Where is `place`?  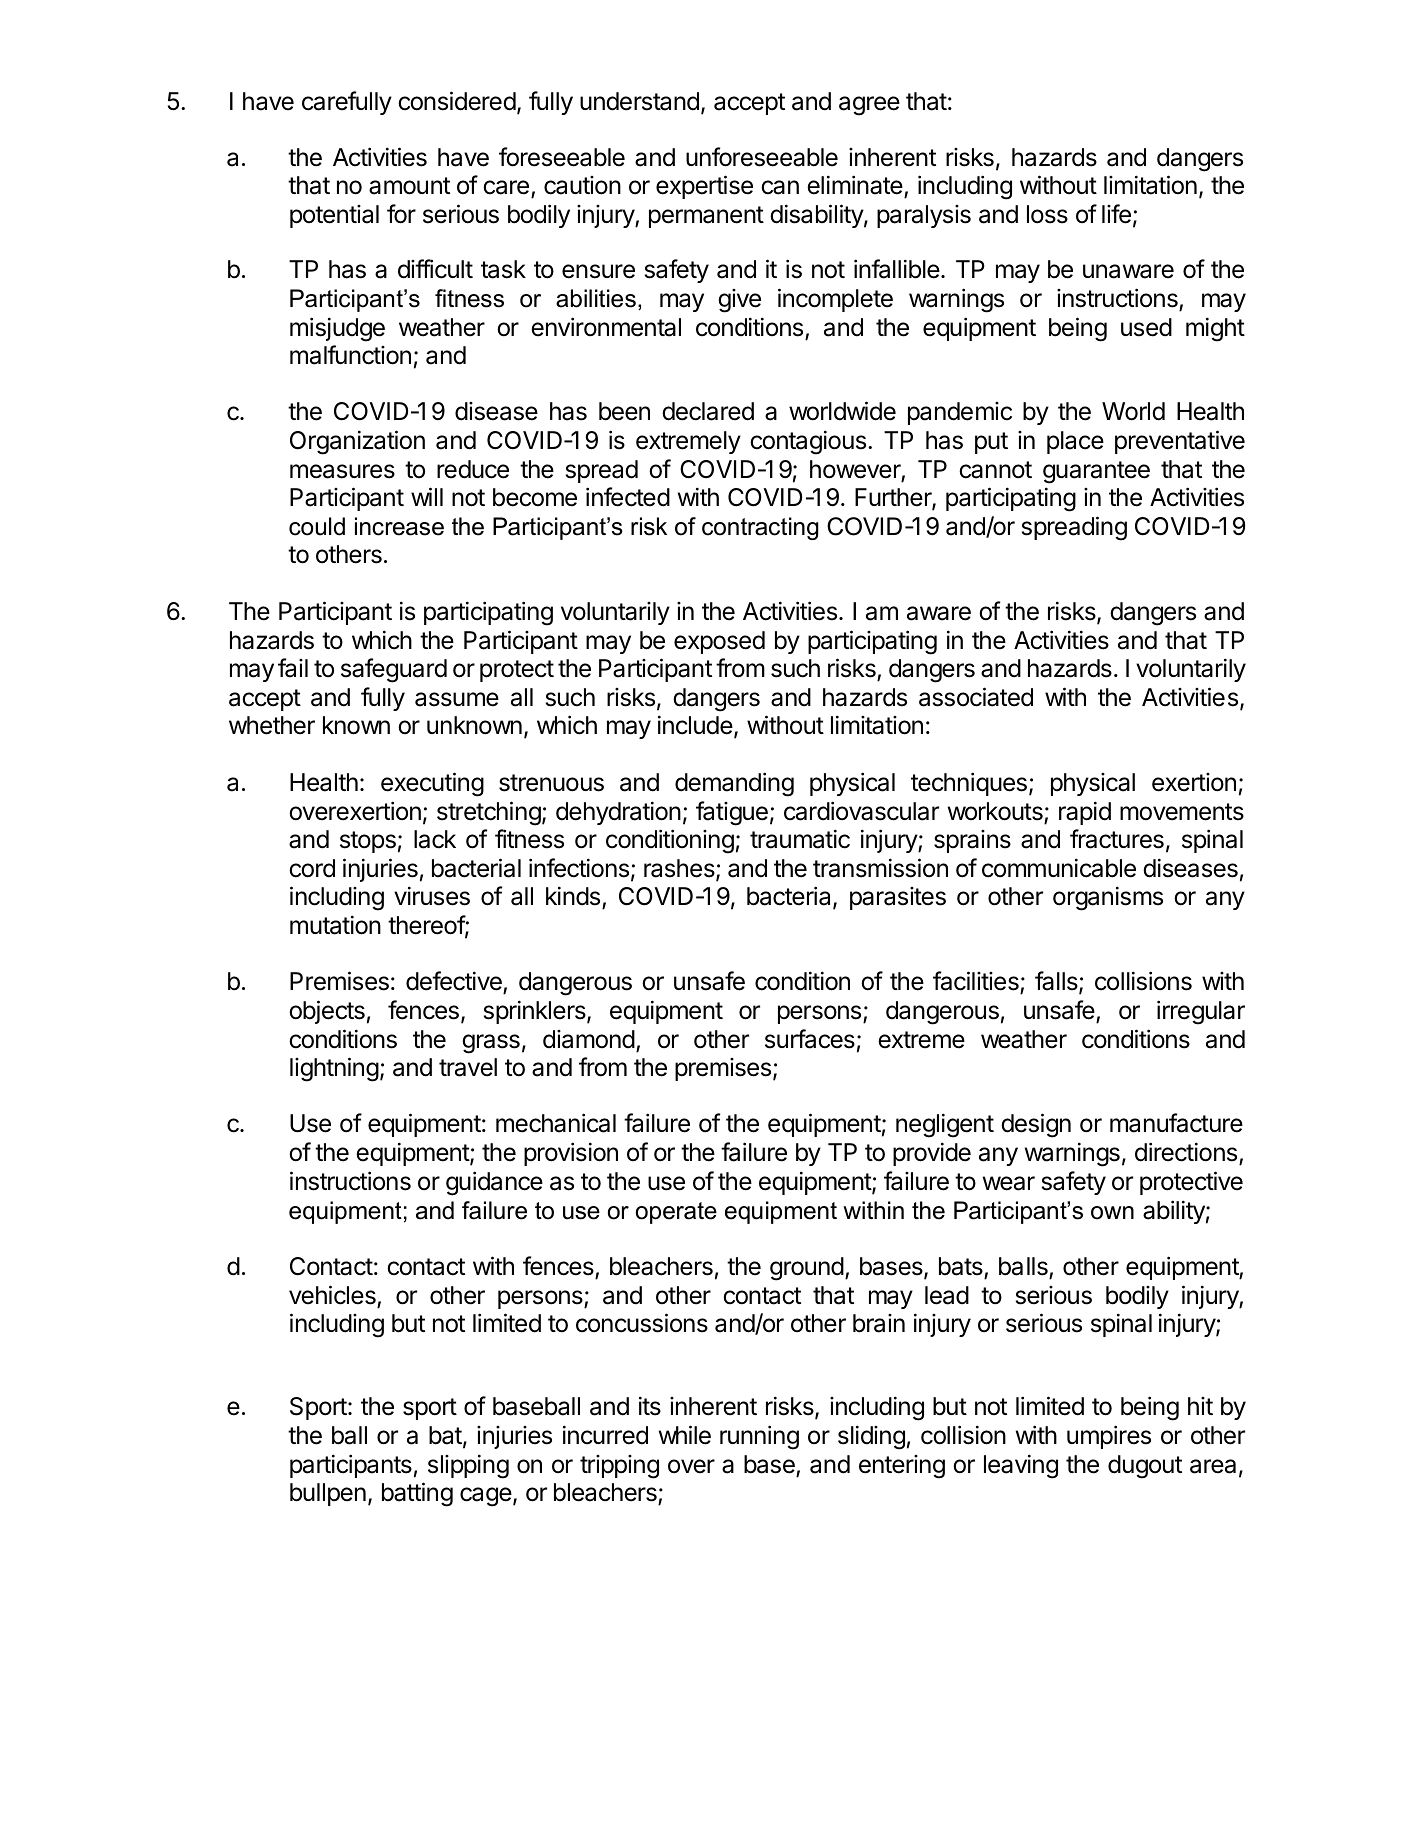
place is located at coordinates (1075, 442).
